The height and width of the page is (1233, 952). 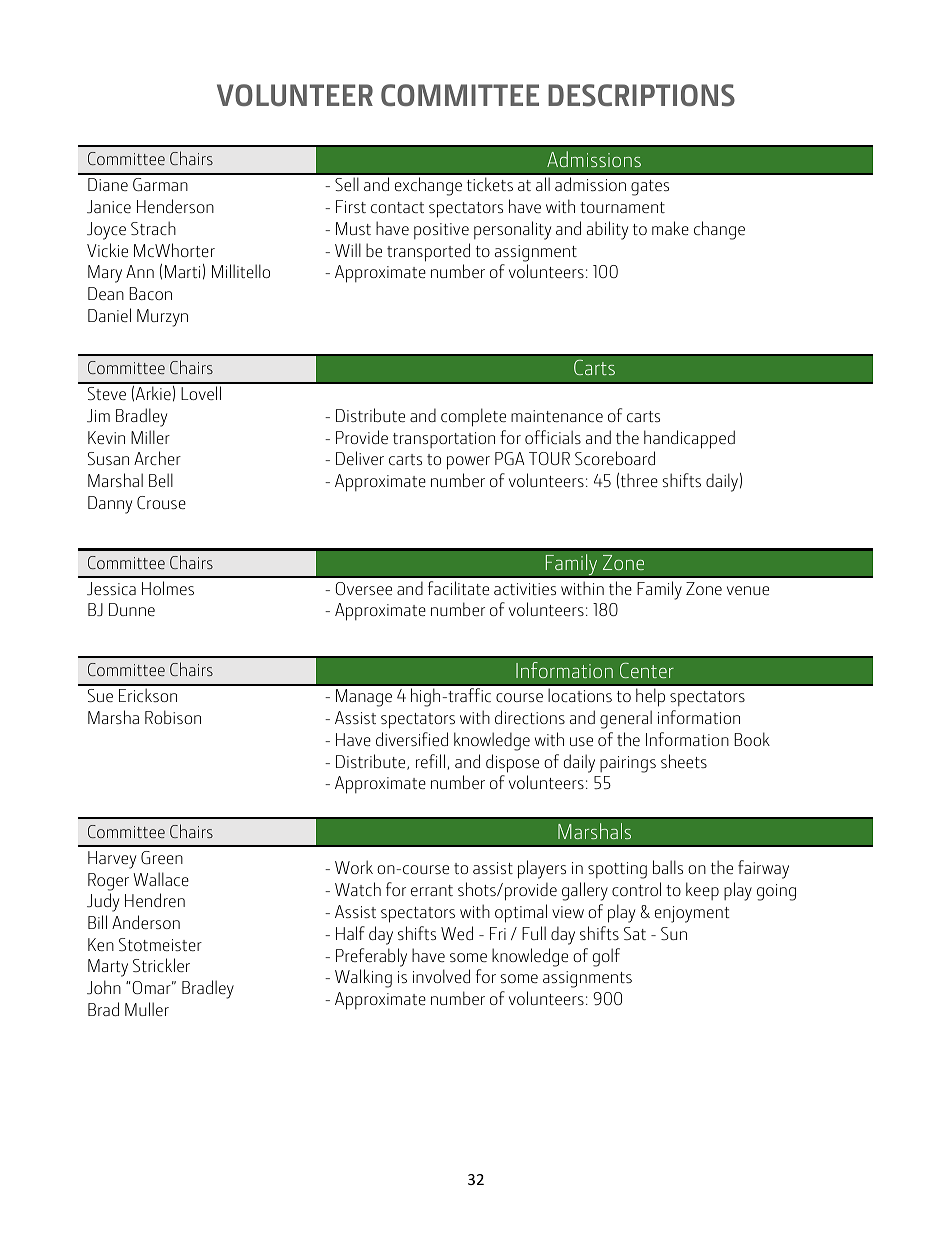 What do you see at coordinates (412, 739) in the page?
I see `diversified` at bounding box center [412, 739].
